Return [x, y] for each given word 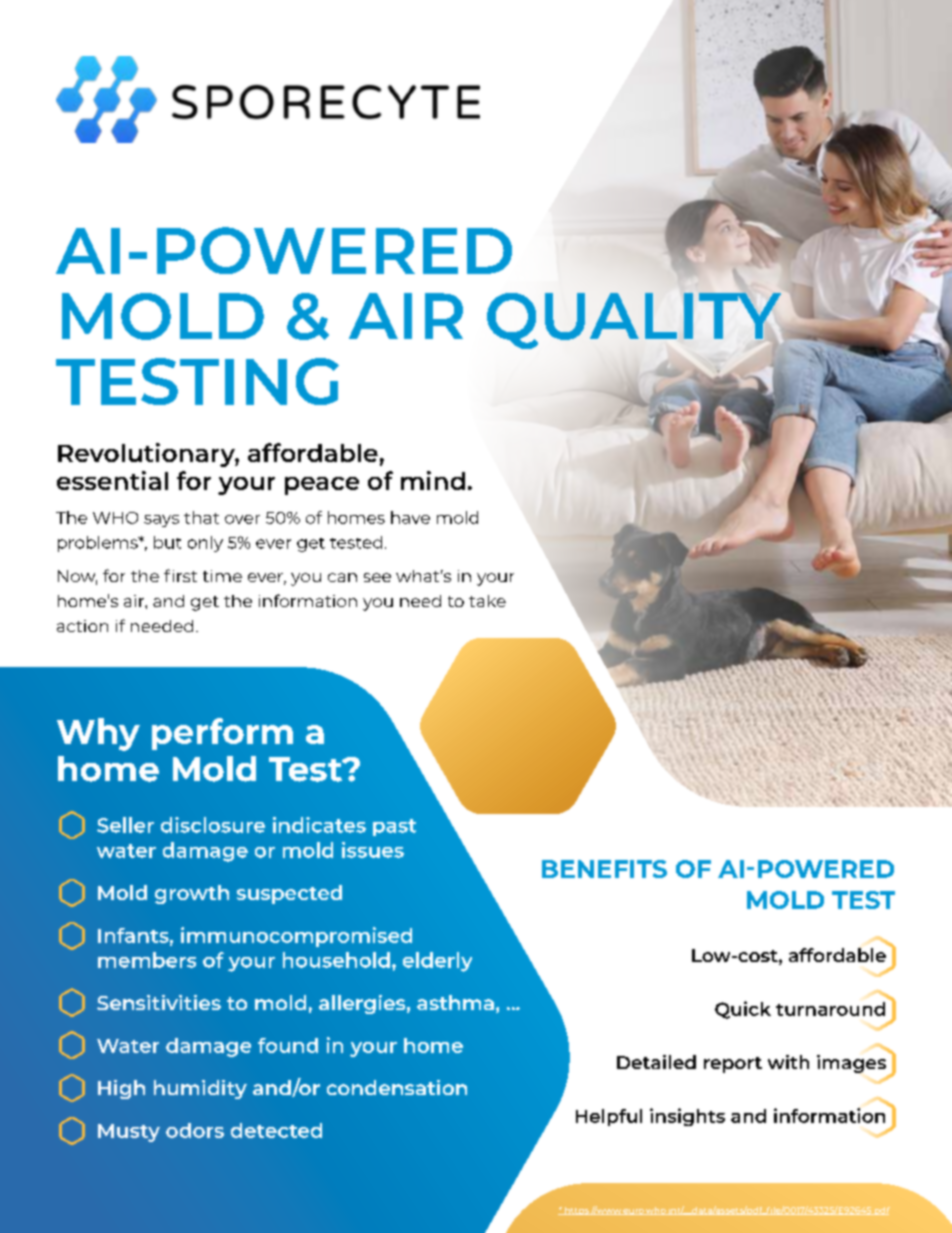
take [487, 601]
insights [687, 1117]
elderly [437, 962]
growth [192, 894]
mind [433, 480]
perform [222, 734]
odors [195, 1130]
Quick [743, 1010]
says [161, 521]
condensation [397, 1087]
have [410, 517]
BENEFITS [604, 869]
